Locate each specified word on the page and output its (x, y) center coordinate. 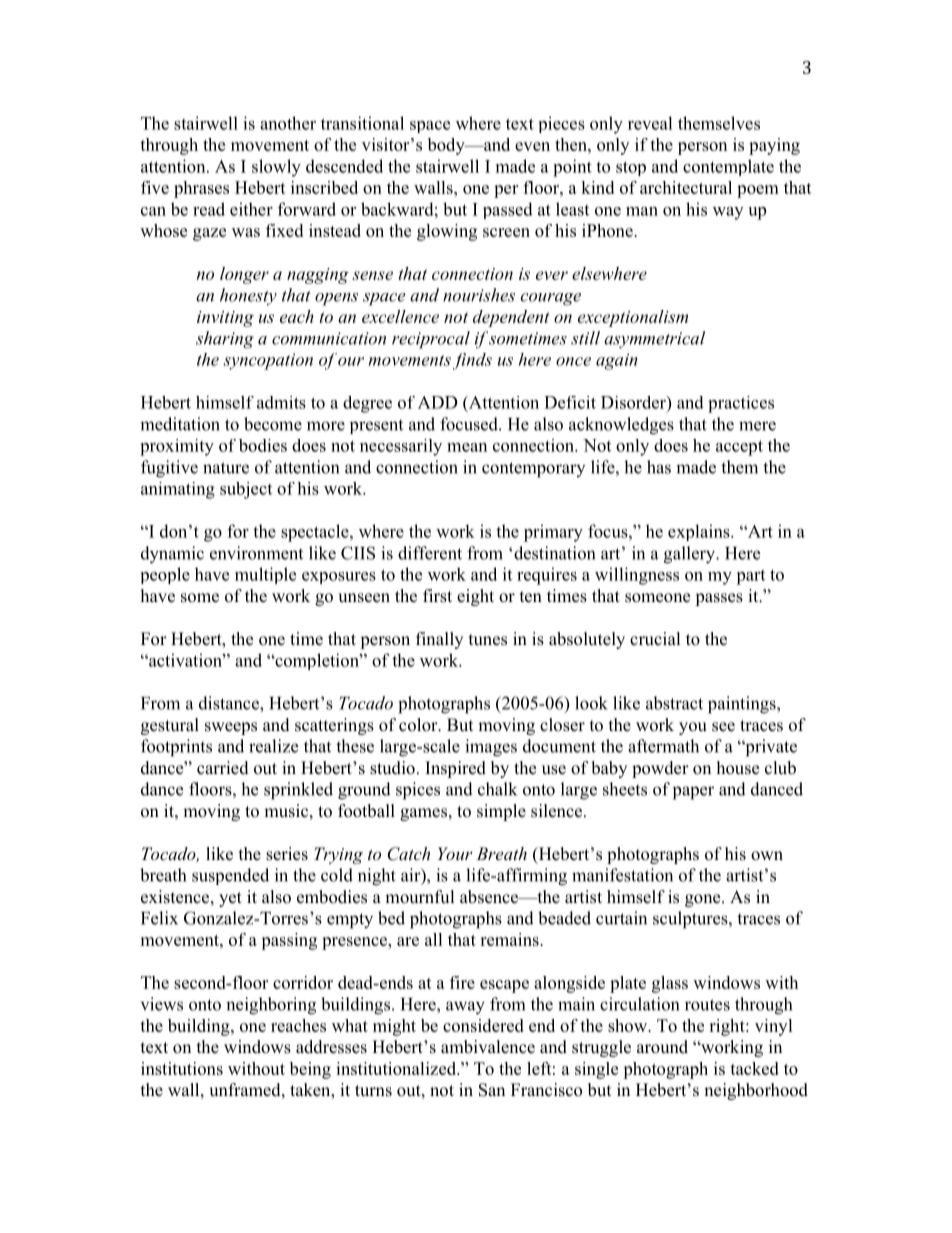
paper (693, 793)
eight (475, 597)
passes (719, 599)
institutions (182, 1068)
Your (455, 853)
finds (472, 361)
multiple (265, 575)
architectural (686, 187)
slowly (276, 168)
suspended (230, 876)
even (532, 146)
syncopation (268, 361)
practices (741, 404)
